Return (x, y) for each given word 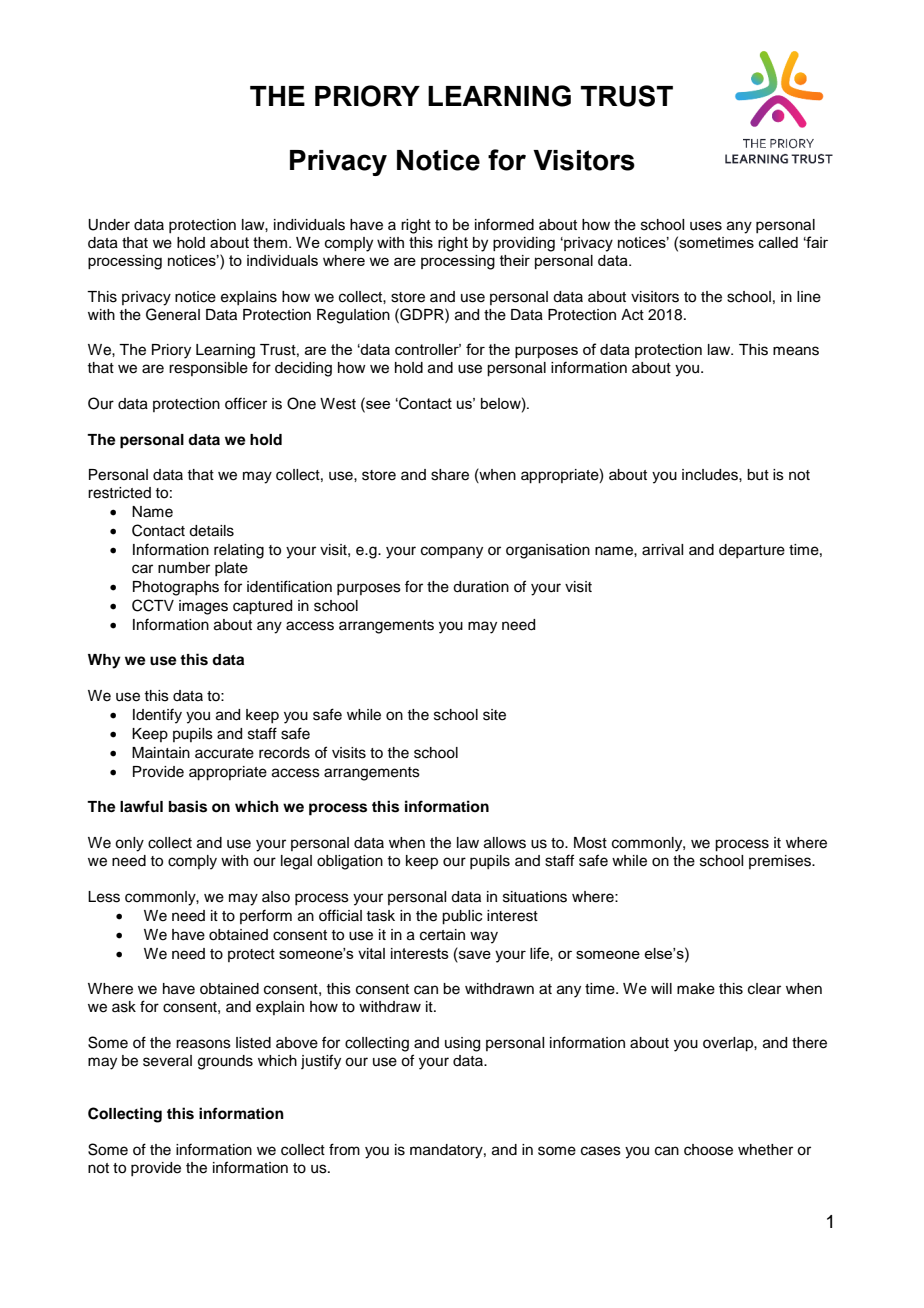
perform (266, 916)
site (494, 715)
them (270, 242)
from (344, 1149)
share (450, 475)
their (515, 260)
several (167, 1061)
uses (706, 226)
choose (708, 1150)
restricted (119, 493)
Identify (157, 716)
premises (781, 862)
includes (711, 475)
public (462, 917)
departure (752, 551)
